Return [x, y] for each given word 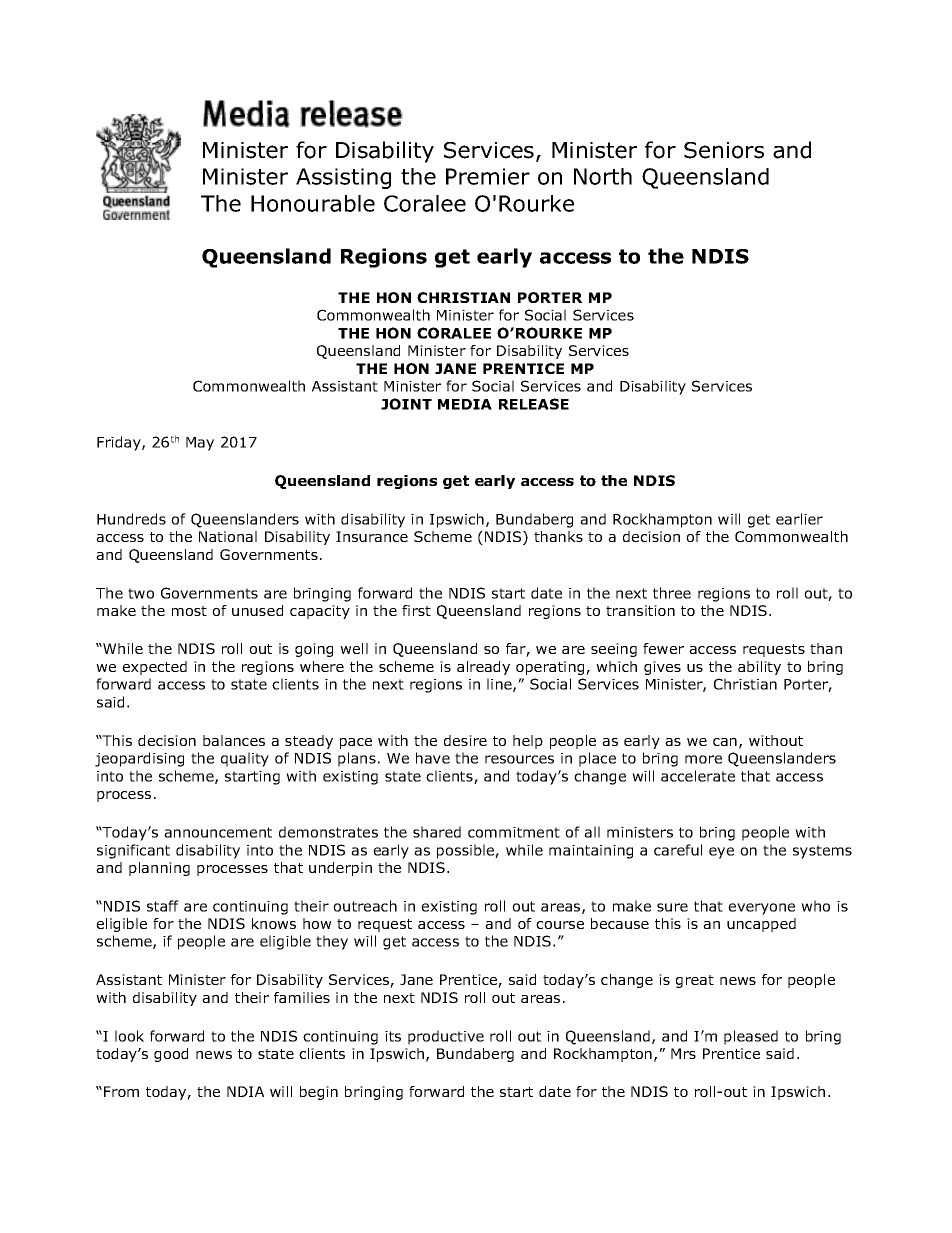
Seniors [724, 150]
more [703, 759]
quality [245, 759]
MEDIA [465, 404]
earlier [799, 519]
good [171, 1055]
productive [446, 1037]
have [433, 758]
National [228, 536]
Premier [488, 176]
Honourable [313, 203]
